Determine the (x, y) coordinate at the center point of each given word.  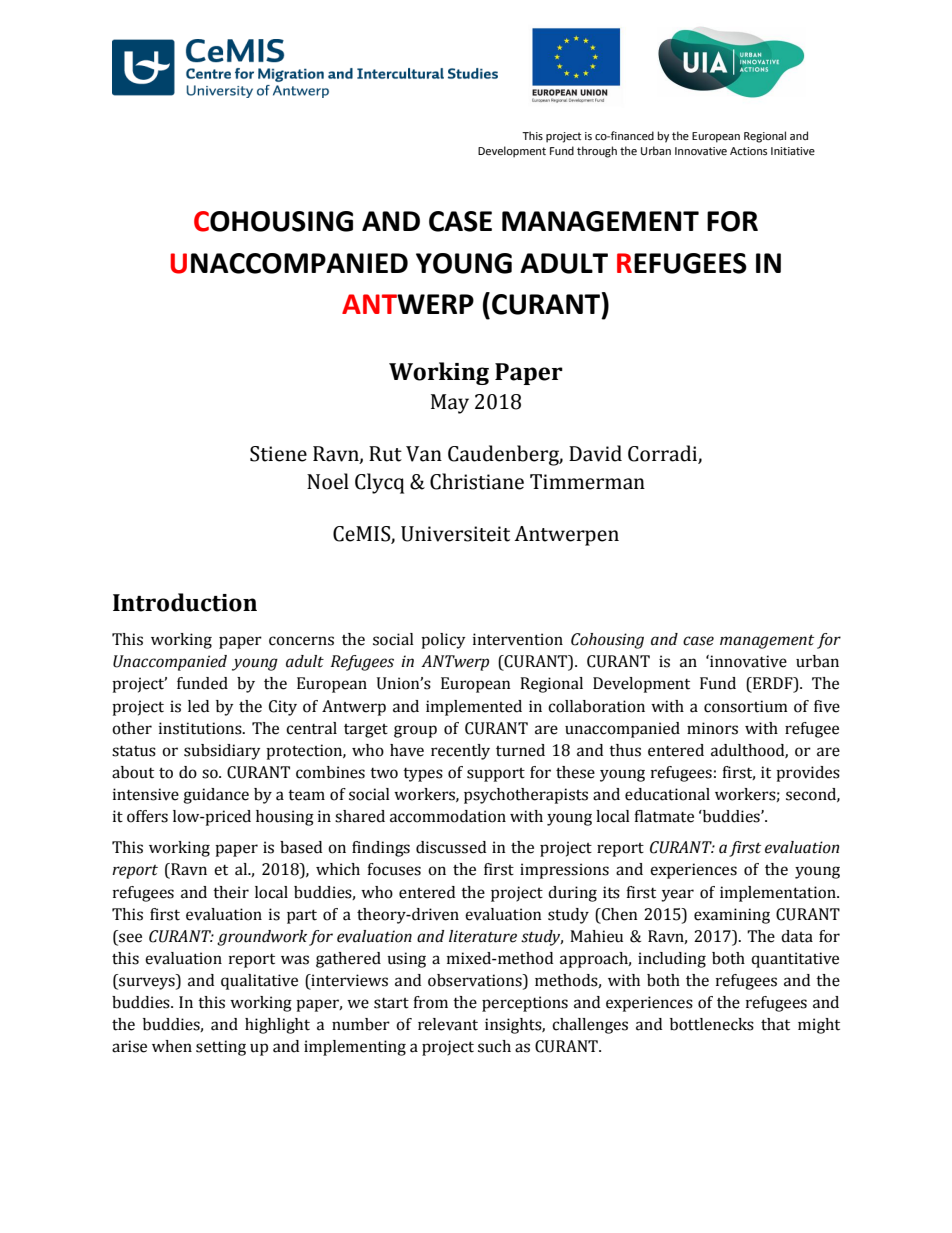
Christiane (477, 481)
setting (221, 1048)
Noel (328, 481)
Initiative (793, 151)
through (597, 152)
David (595, 453)
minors (712, 728)
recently (460, 752)
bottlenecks (712, 1024)
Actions (748, 151)
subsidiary (222, 752)
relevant (448, 1024)
